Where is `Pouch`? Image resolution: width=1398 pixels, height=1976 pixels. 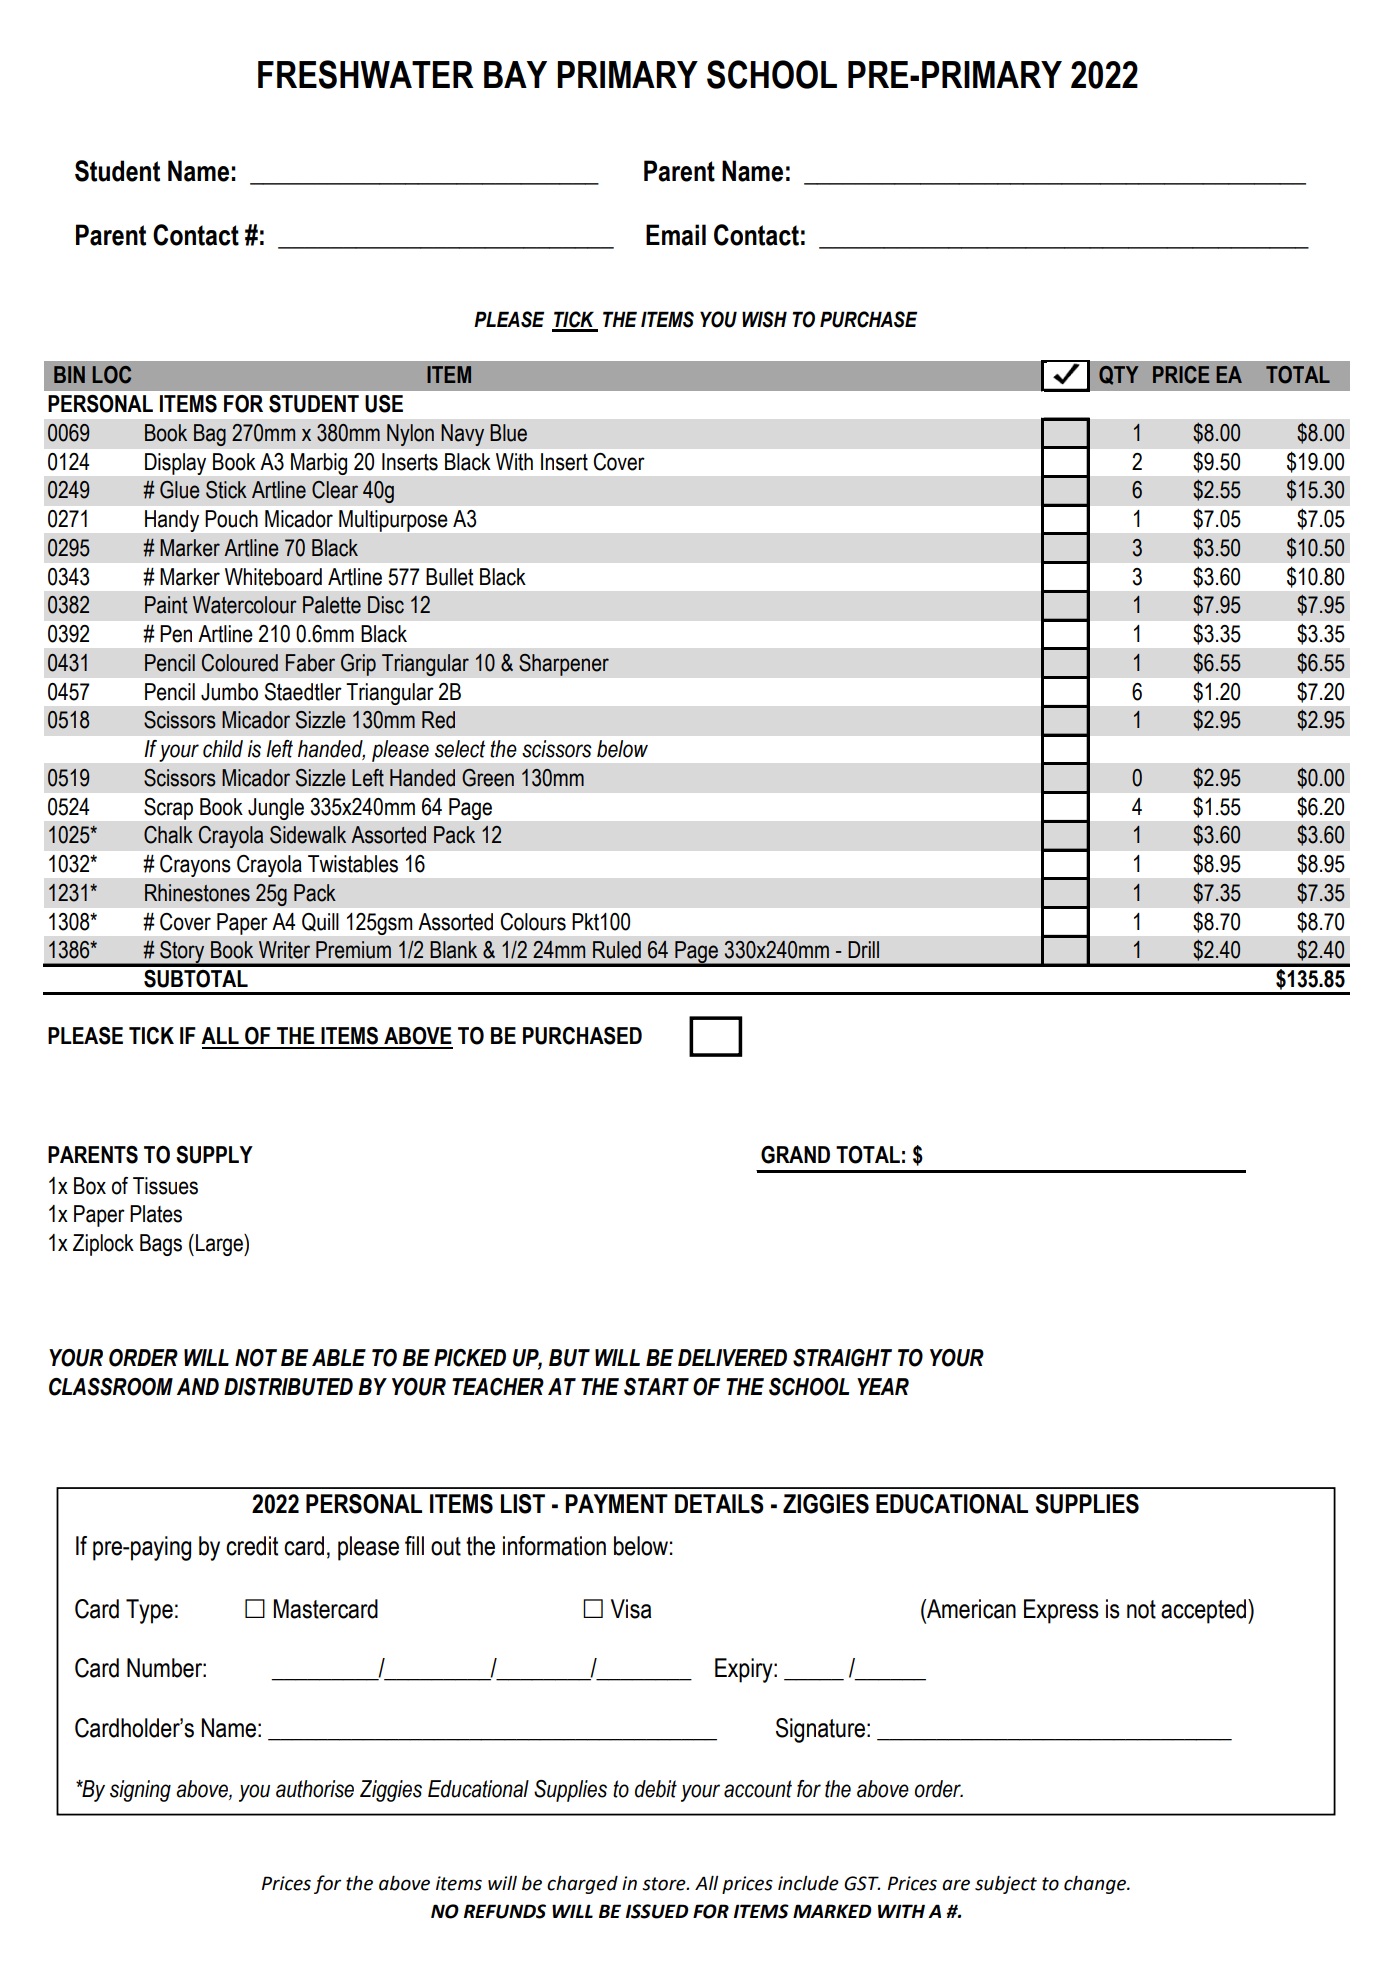
Pouch is located at coordinates (231, 519).
